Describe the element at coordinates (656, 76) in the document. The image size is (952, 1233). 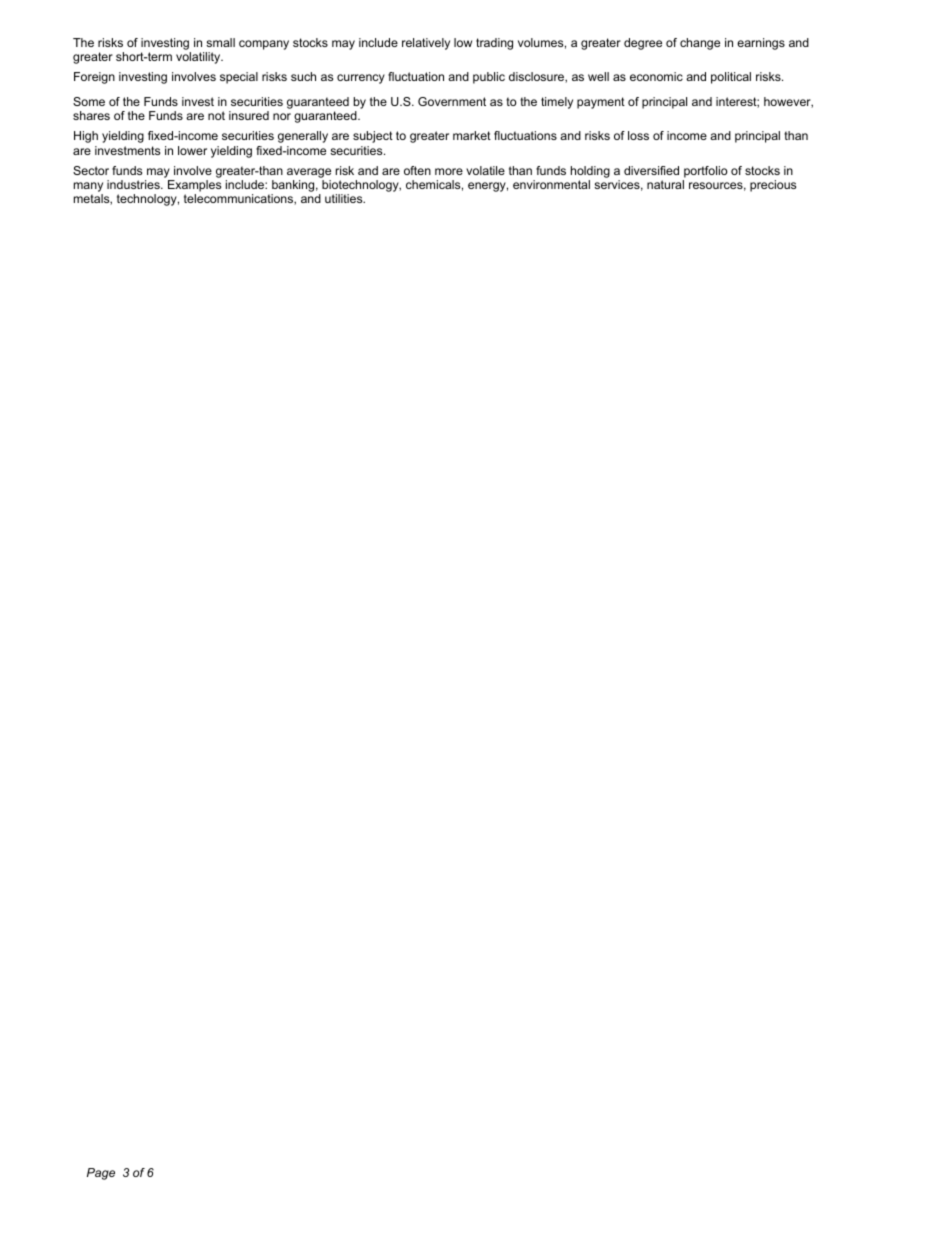
I see `economic` at that location.
